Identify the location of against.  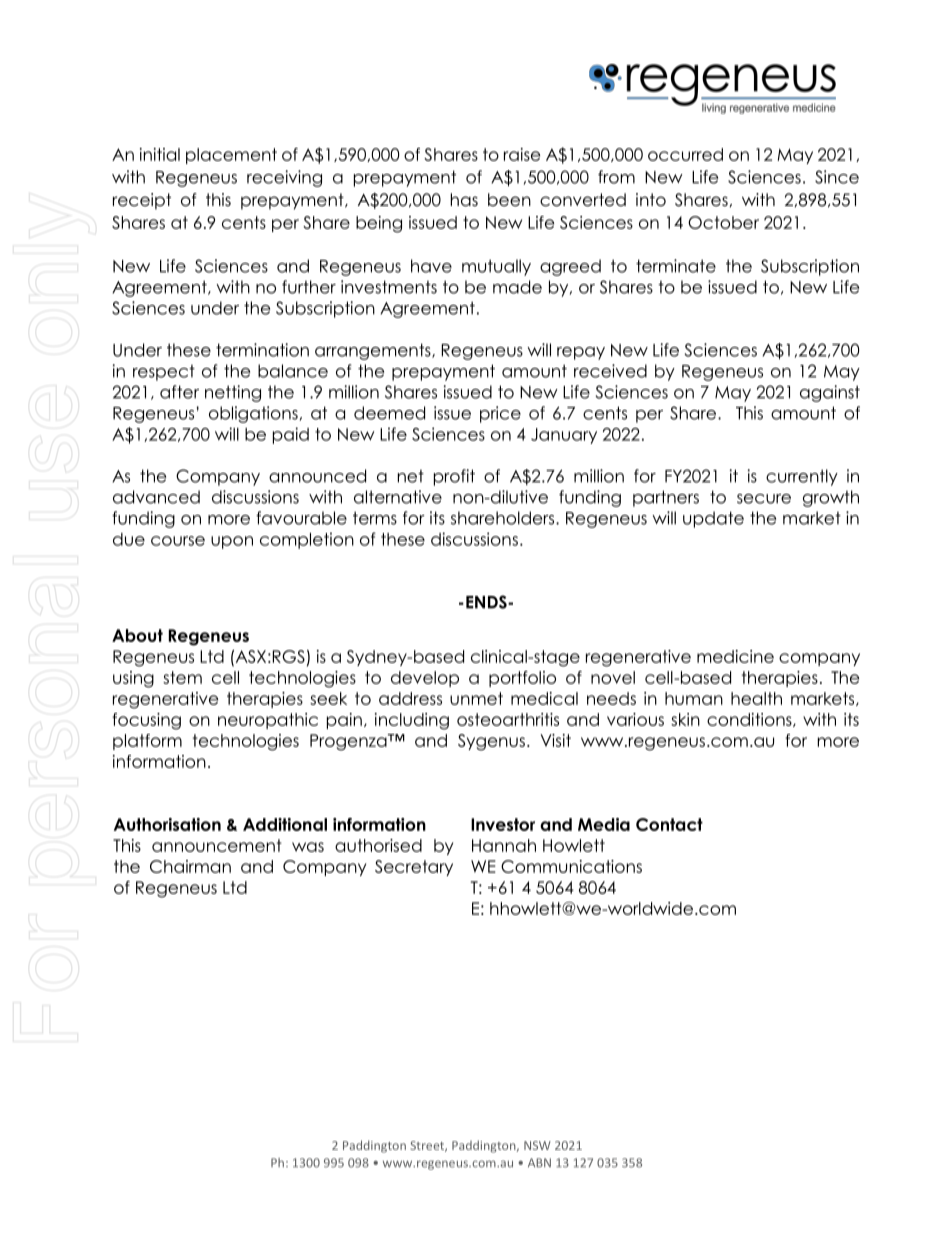
(830, 393).
